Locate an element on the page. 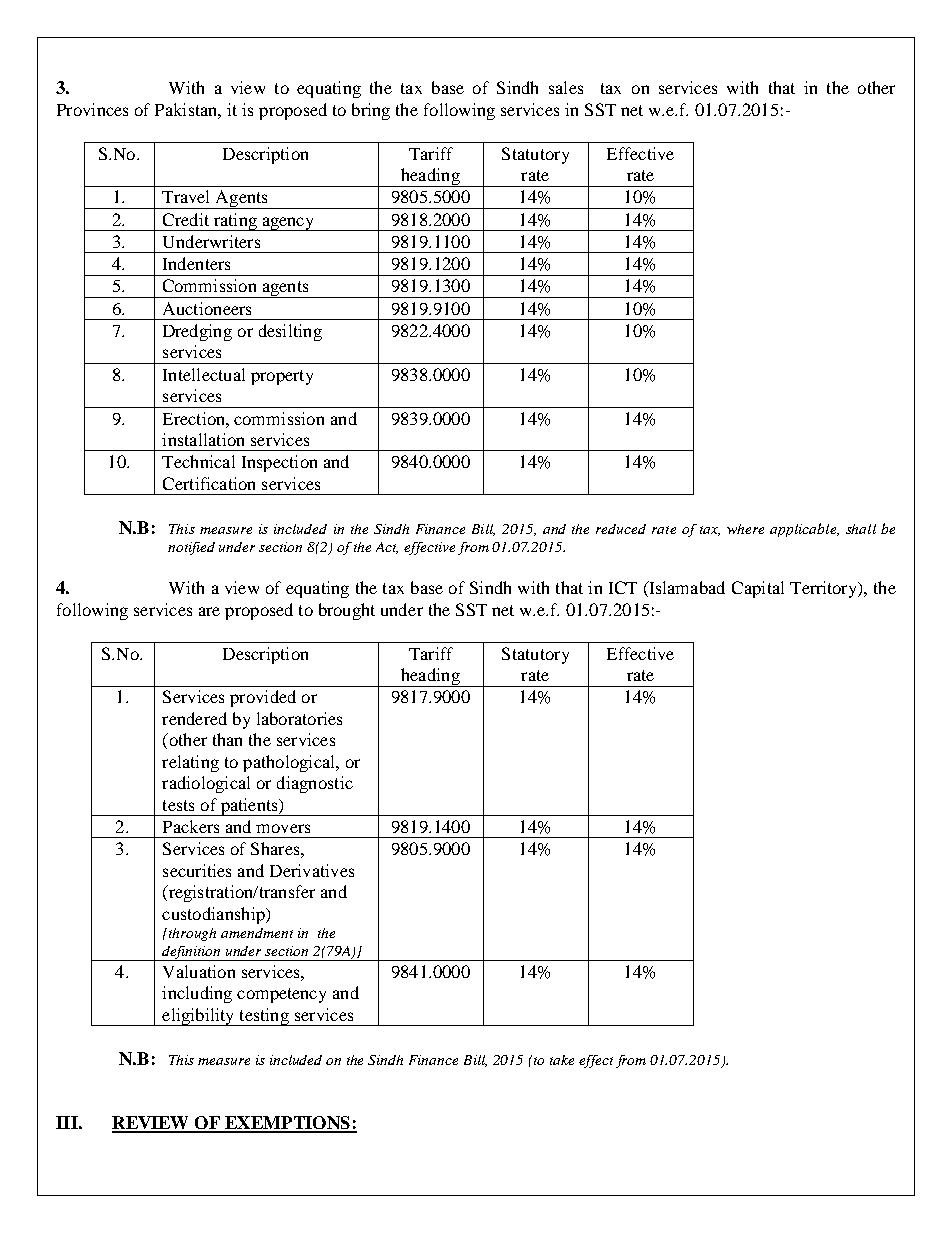 The image size is (952, 1233). notified is located at coordinates (191, 548).
